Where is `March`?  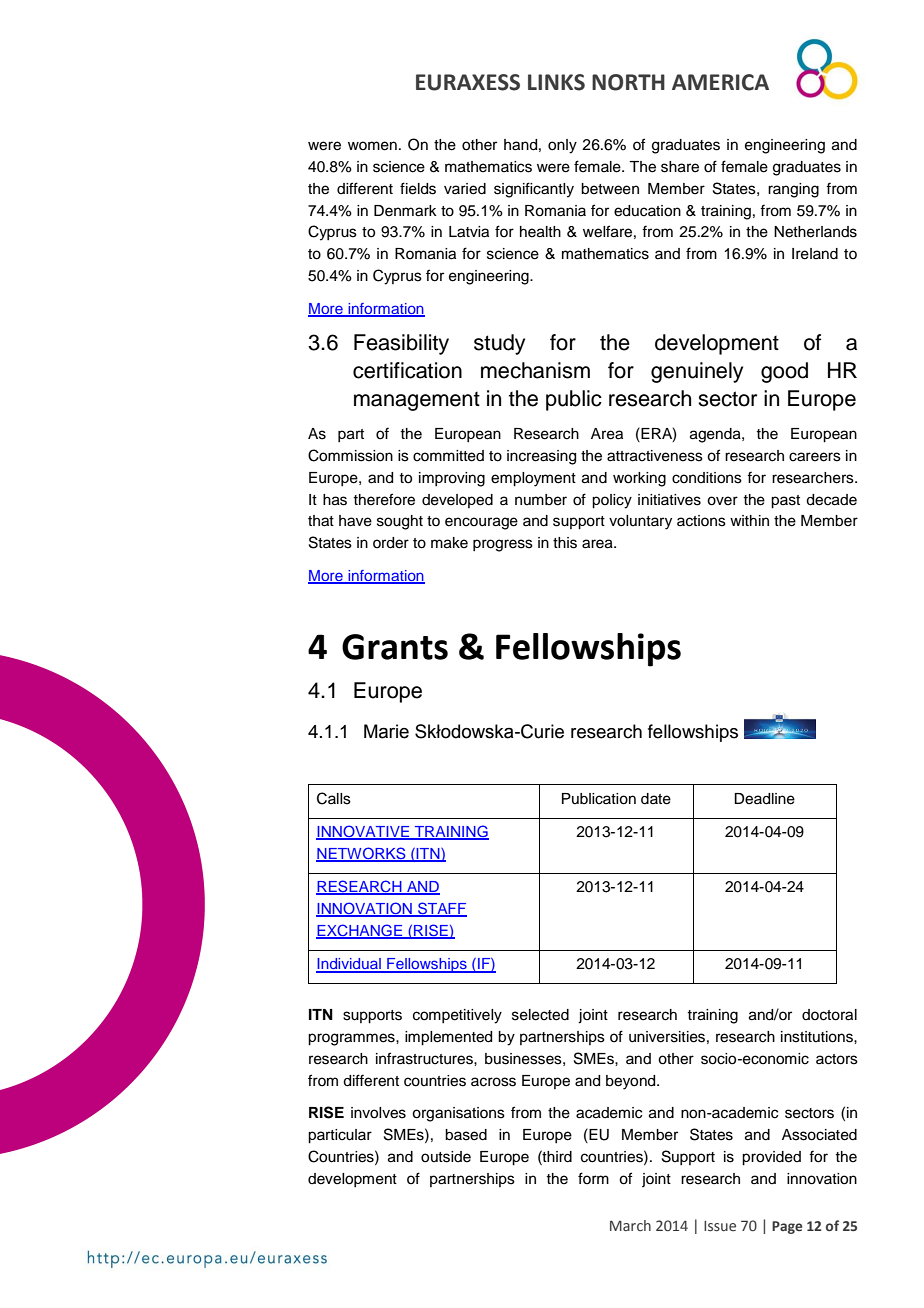
March is located at coordinates (630, 1225).
